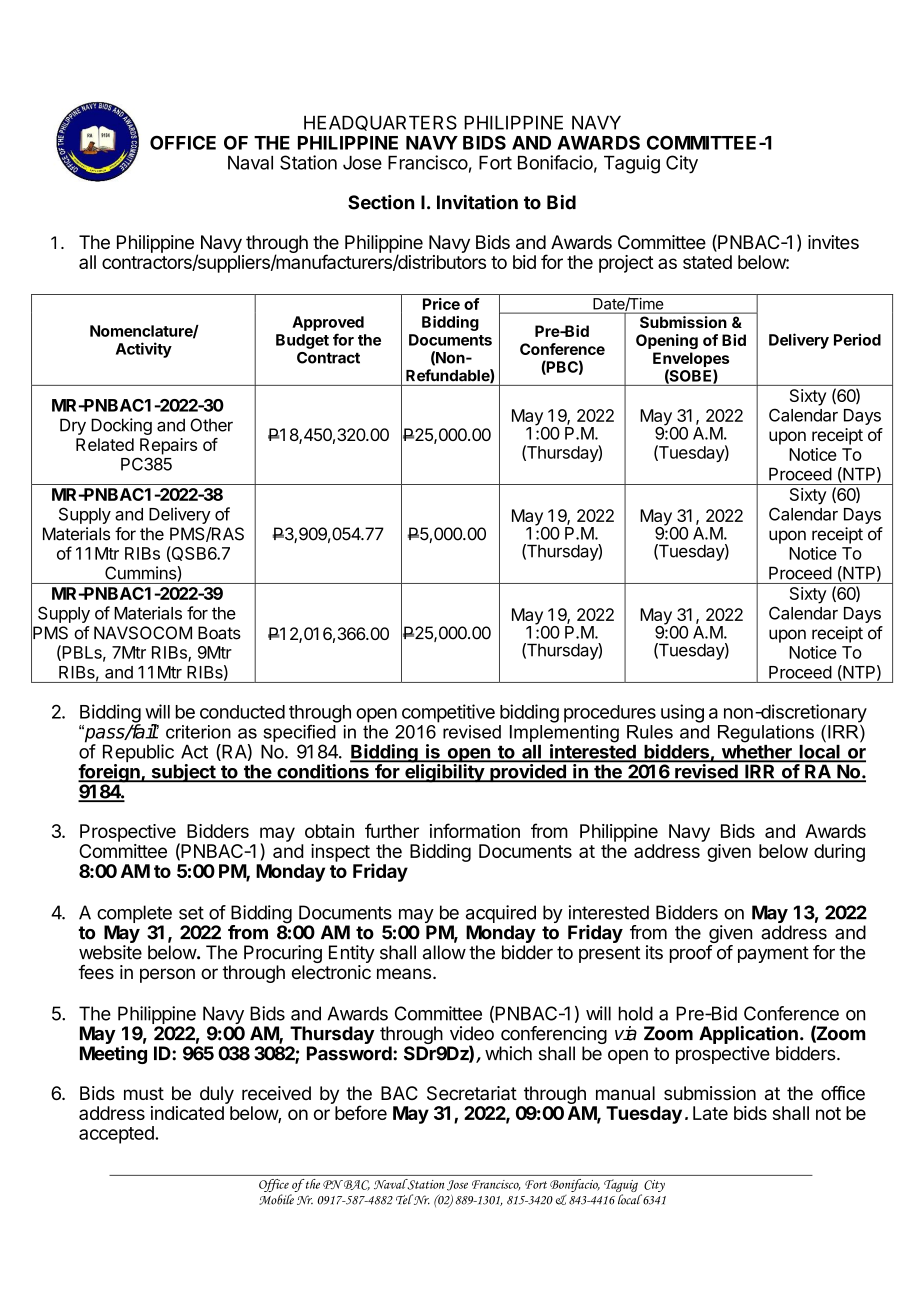 This screenshot has width=924, height=1307. Describe the element at coordinates (219, 633) in the screenshot. I see `Boats` at that location.
